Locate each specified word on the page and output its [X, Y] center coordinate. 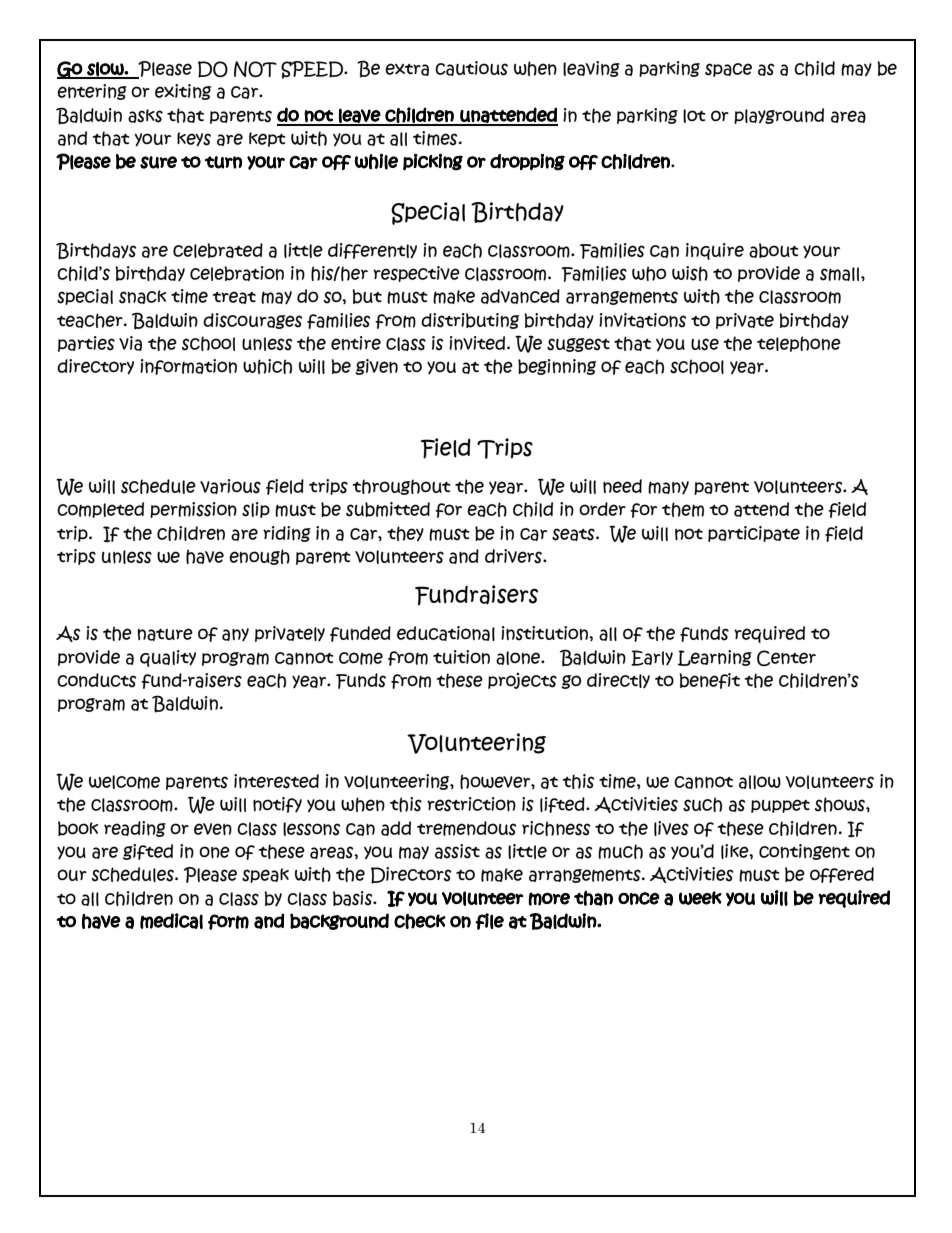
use [705, 344]
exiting [183, 92]
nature [165, 634]
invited [478, 343]
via [130, 343]
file [489, 921]
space [728, 70]
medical [171, 921]
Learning [715, 658]
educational [446, 633]
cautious [471, 68]
